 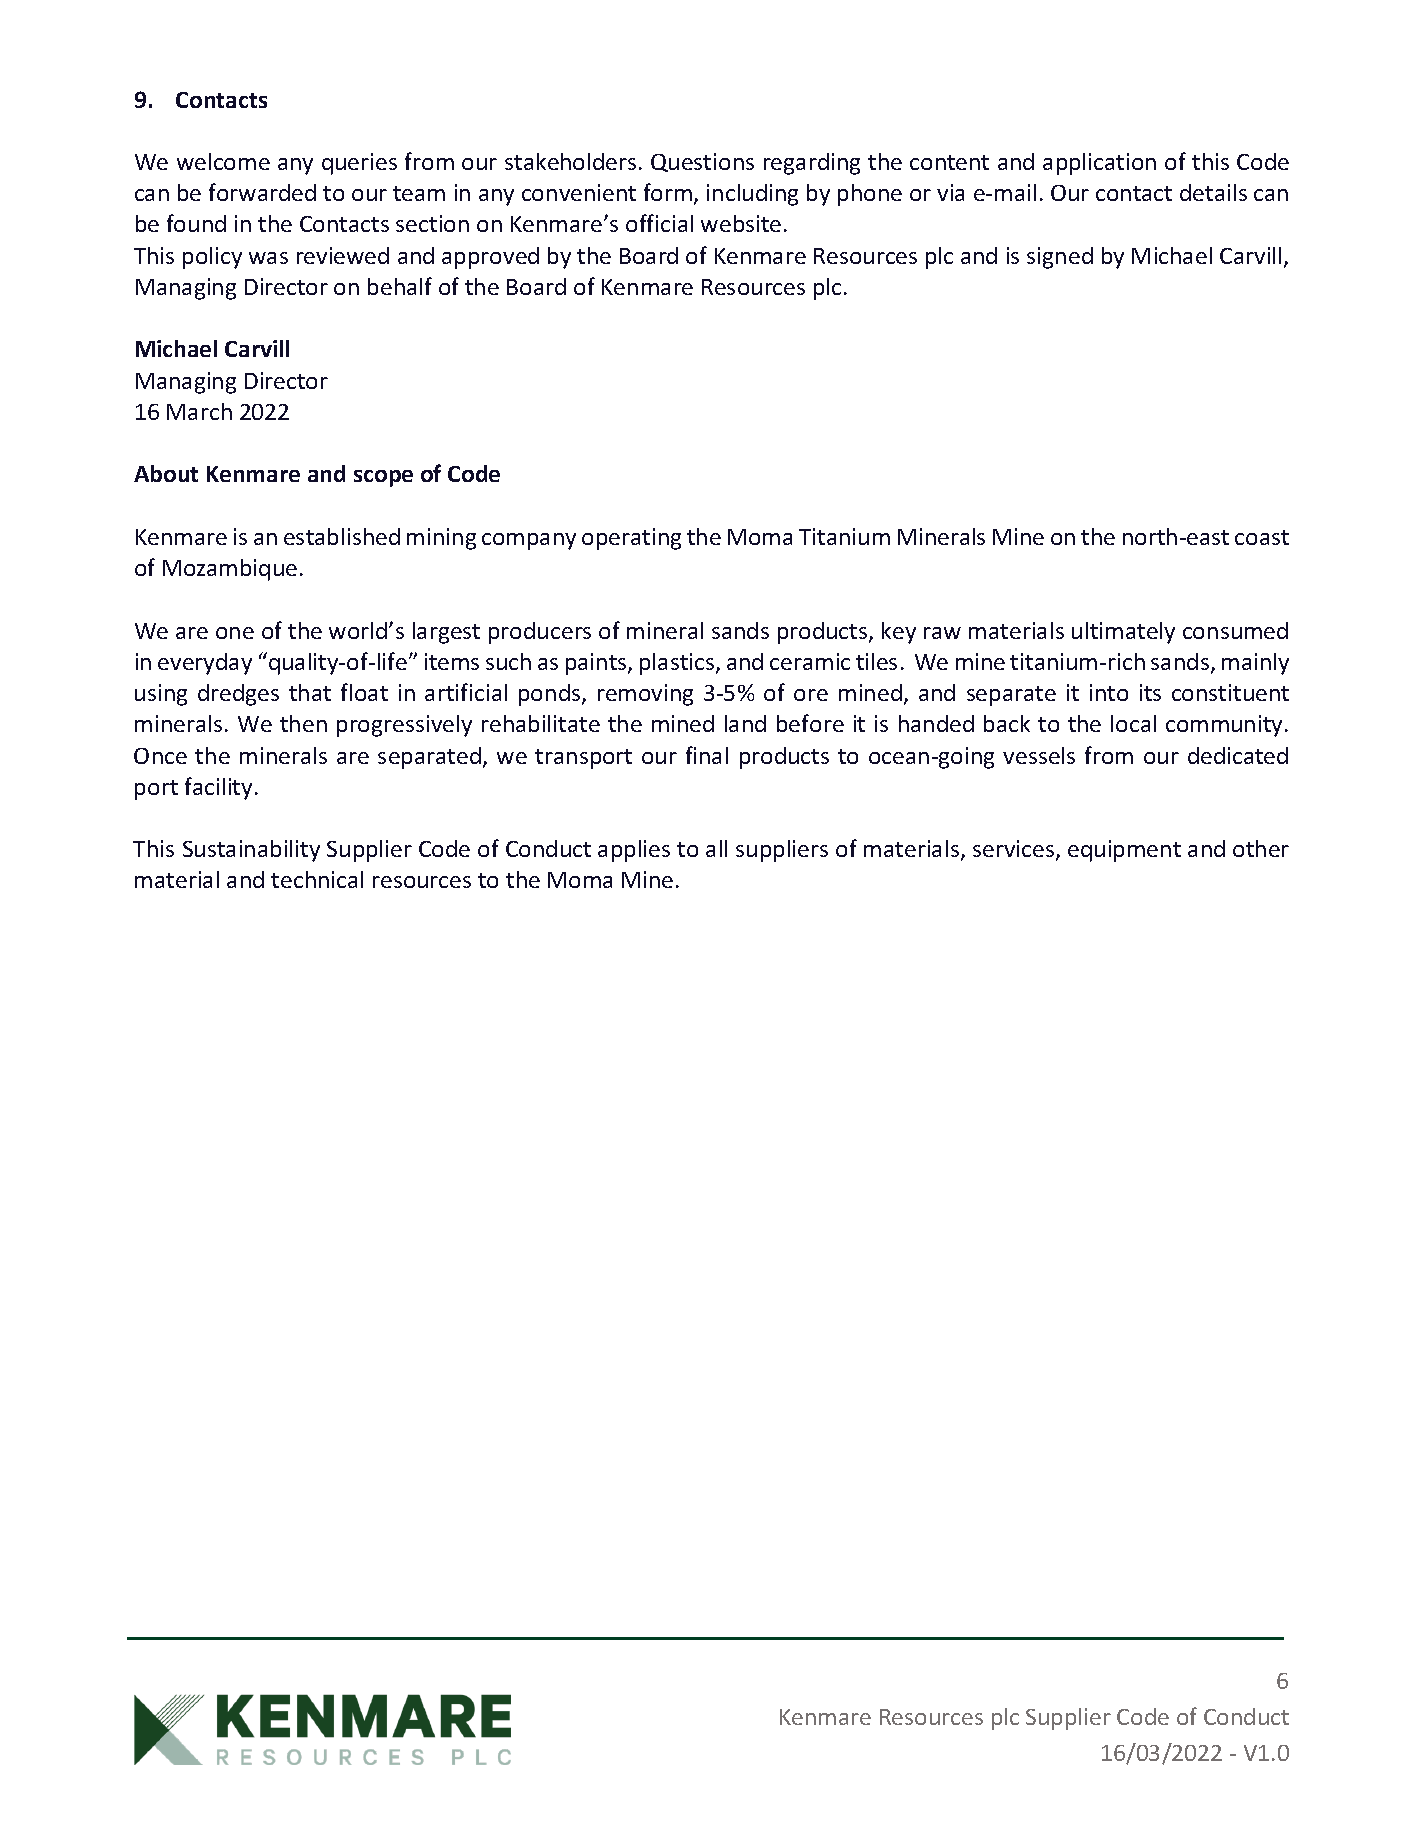 I want to click on established, so click(x=342, y=536).
